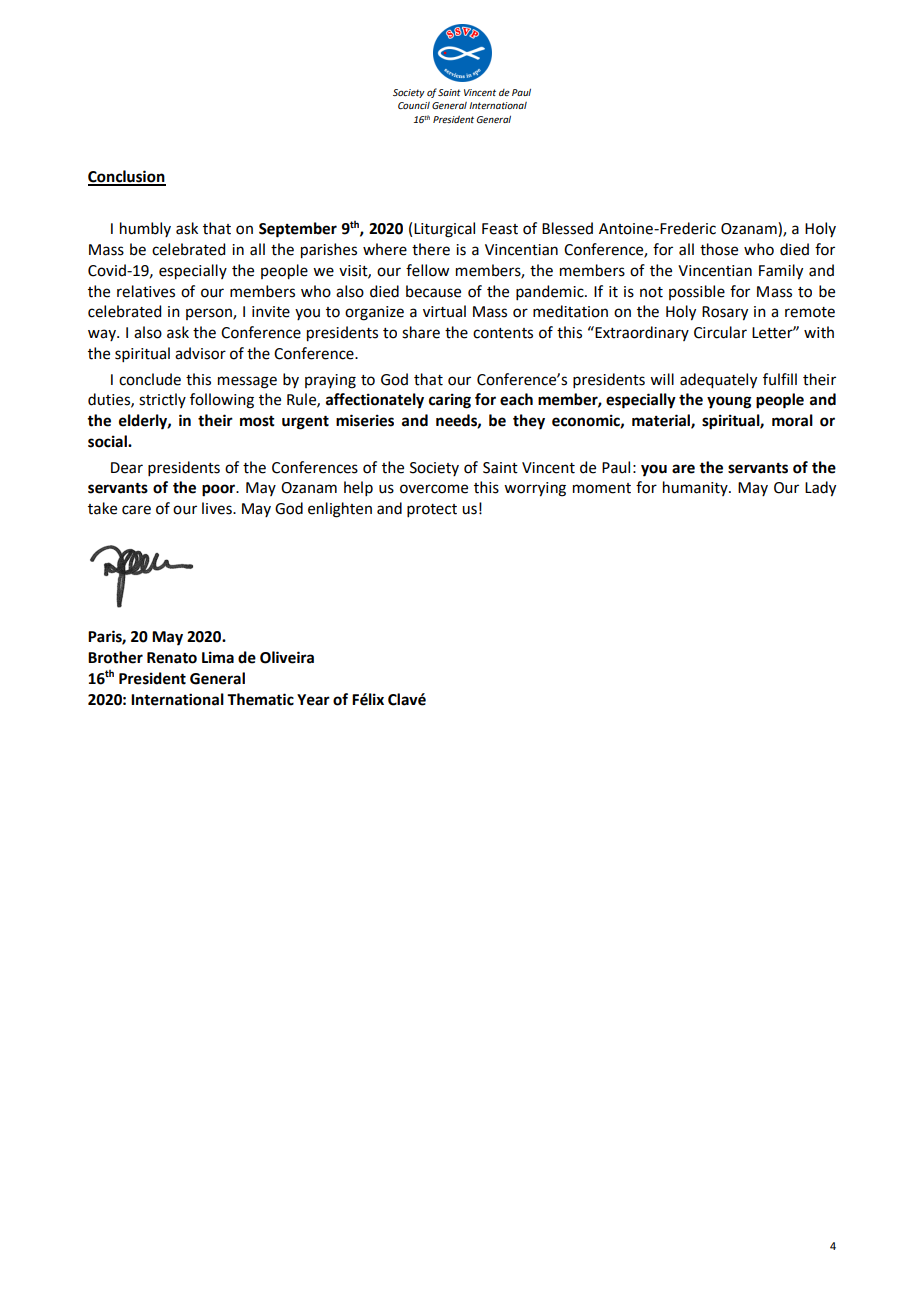 The image size is (924, 1308). Describe the element at coordinates (725, 313) in the screenshot. I see `Rosary` at that location.
